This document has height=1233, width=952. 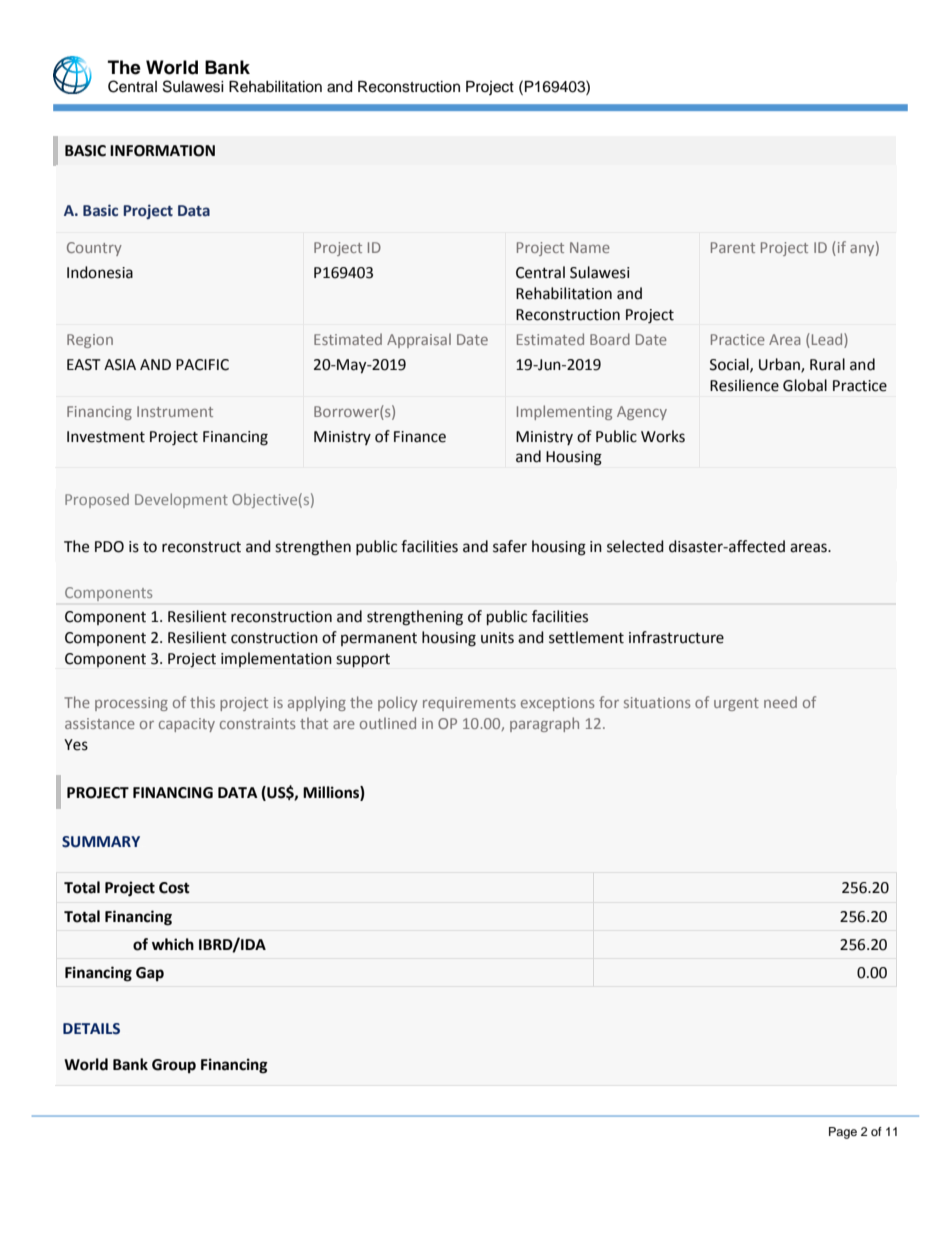 What do you see at coordinates (590, 247) in the document?
I see `Name` at bounding box center [590, 247].
